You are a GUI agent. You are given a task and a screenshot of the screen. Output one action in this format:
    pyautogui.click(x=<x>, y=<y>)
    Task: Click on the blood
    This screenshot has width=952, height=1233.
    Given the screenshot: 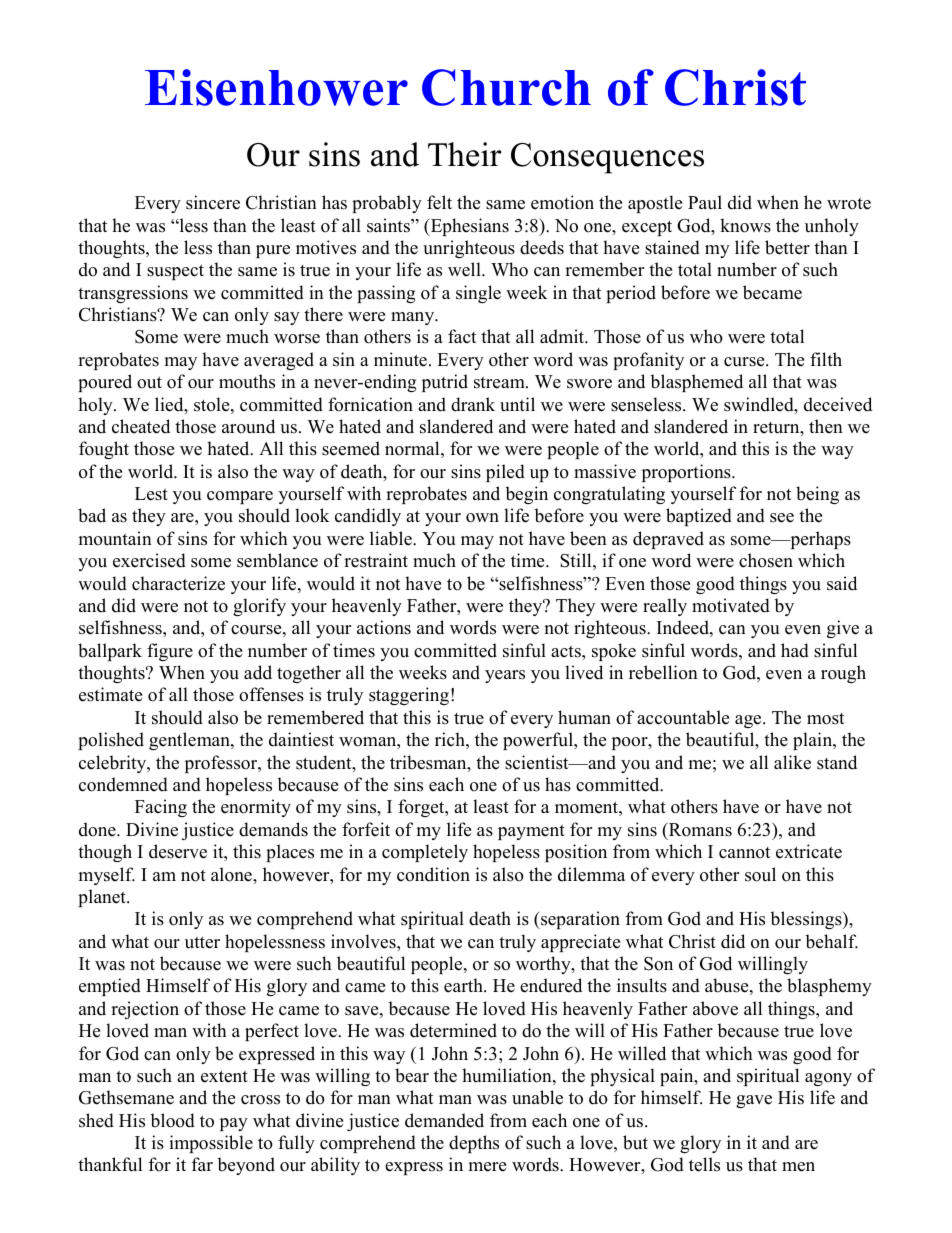 What is the action you would take?
    pyautogui.click(x=172, y=1120)
